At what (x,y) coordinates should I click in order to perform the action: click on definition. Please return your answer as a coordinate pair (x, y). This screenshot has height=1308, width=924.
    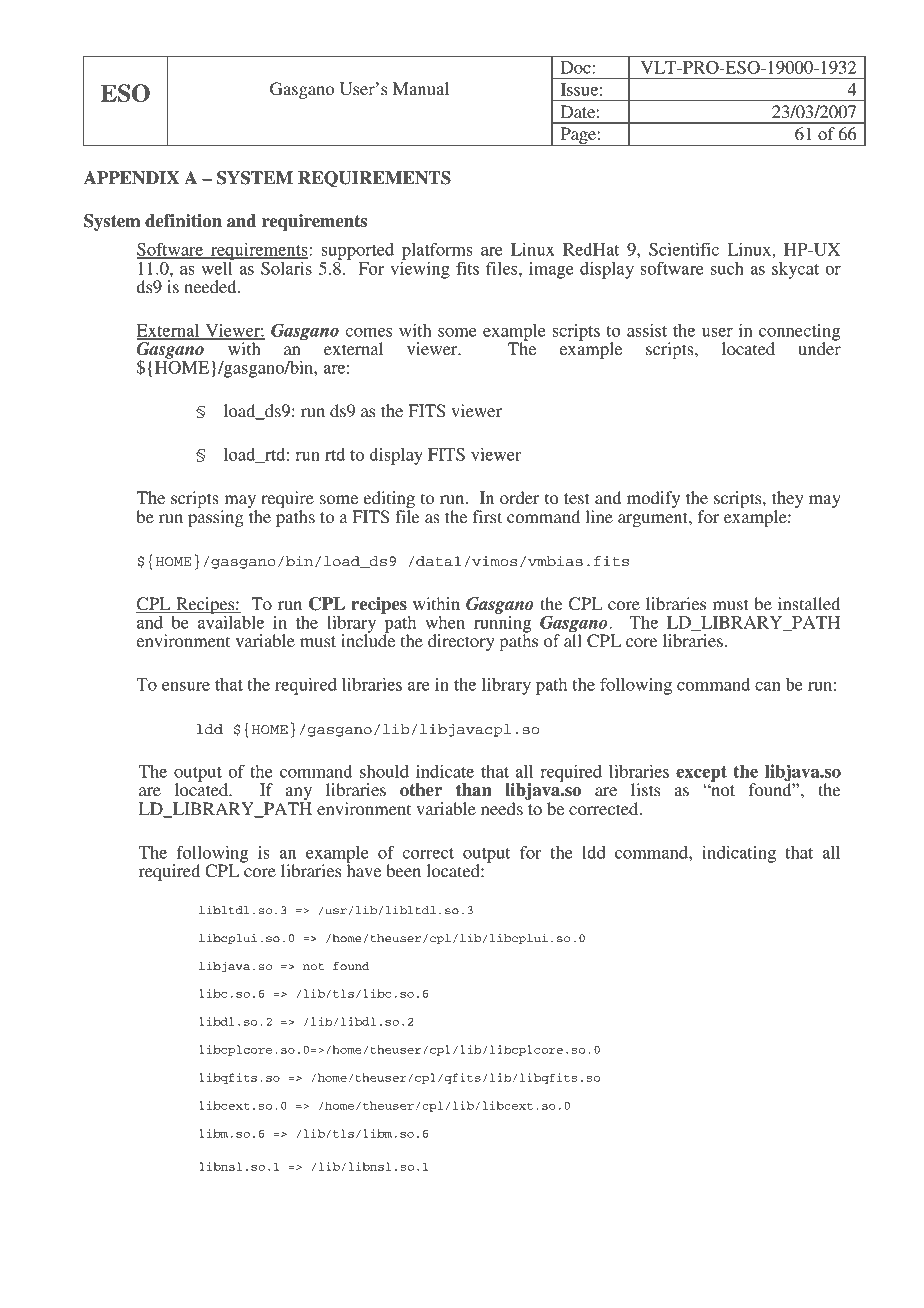
    Looking at the image, I should click on (183, 221).
